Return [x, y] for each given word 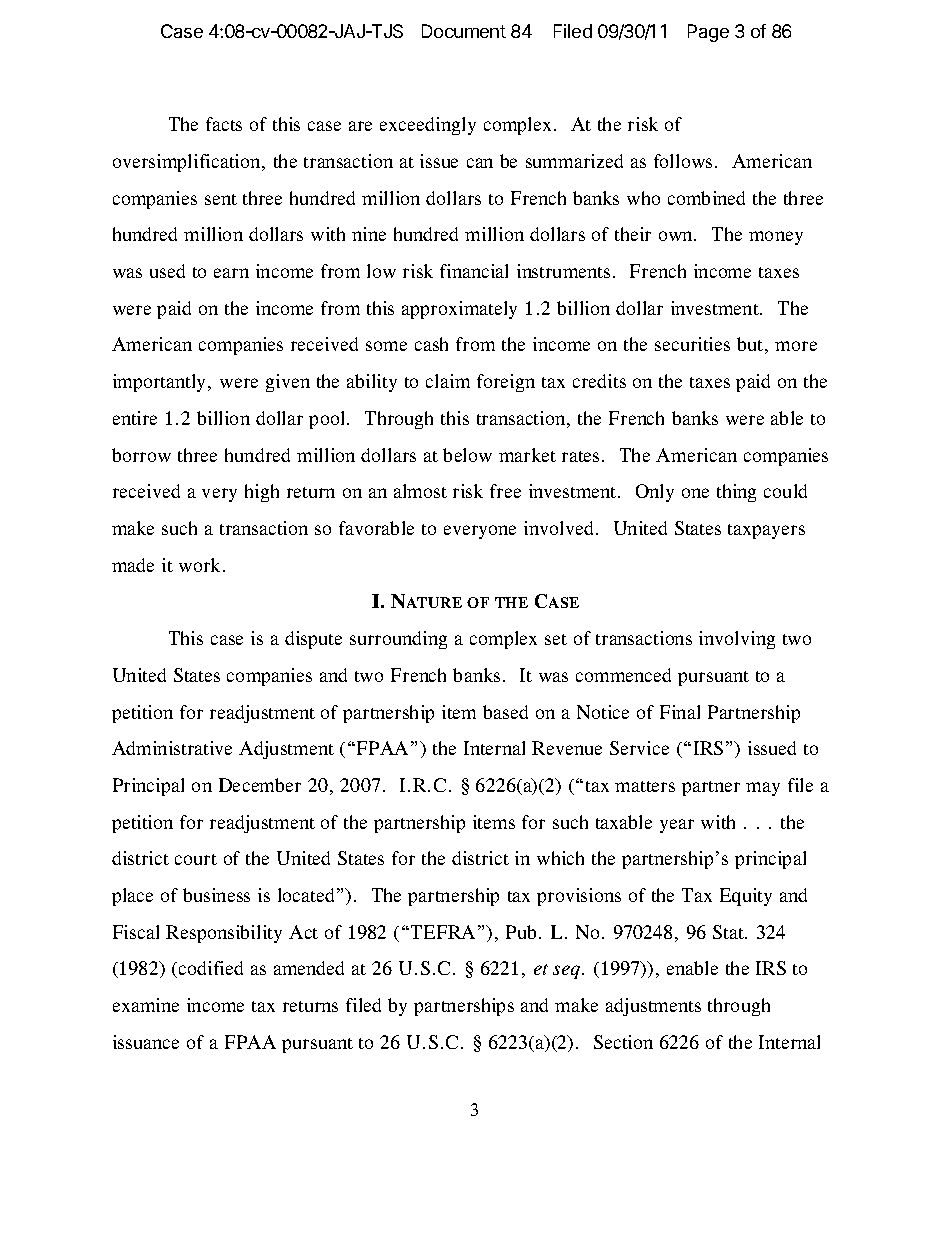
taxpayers [766, 531]
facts [224, 124]
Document [464, 31]
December [260, 785]
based [505, 712]
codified [211, 968]
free [505, 491]
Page [708, 33]
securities [692, 344]
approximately [459, 310]
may [763, 789]
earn [231, 273]
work [201, 565]
